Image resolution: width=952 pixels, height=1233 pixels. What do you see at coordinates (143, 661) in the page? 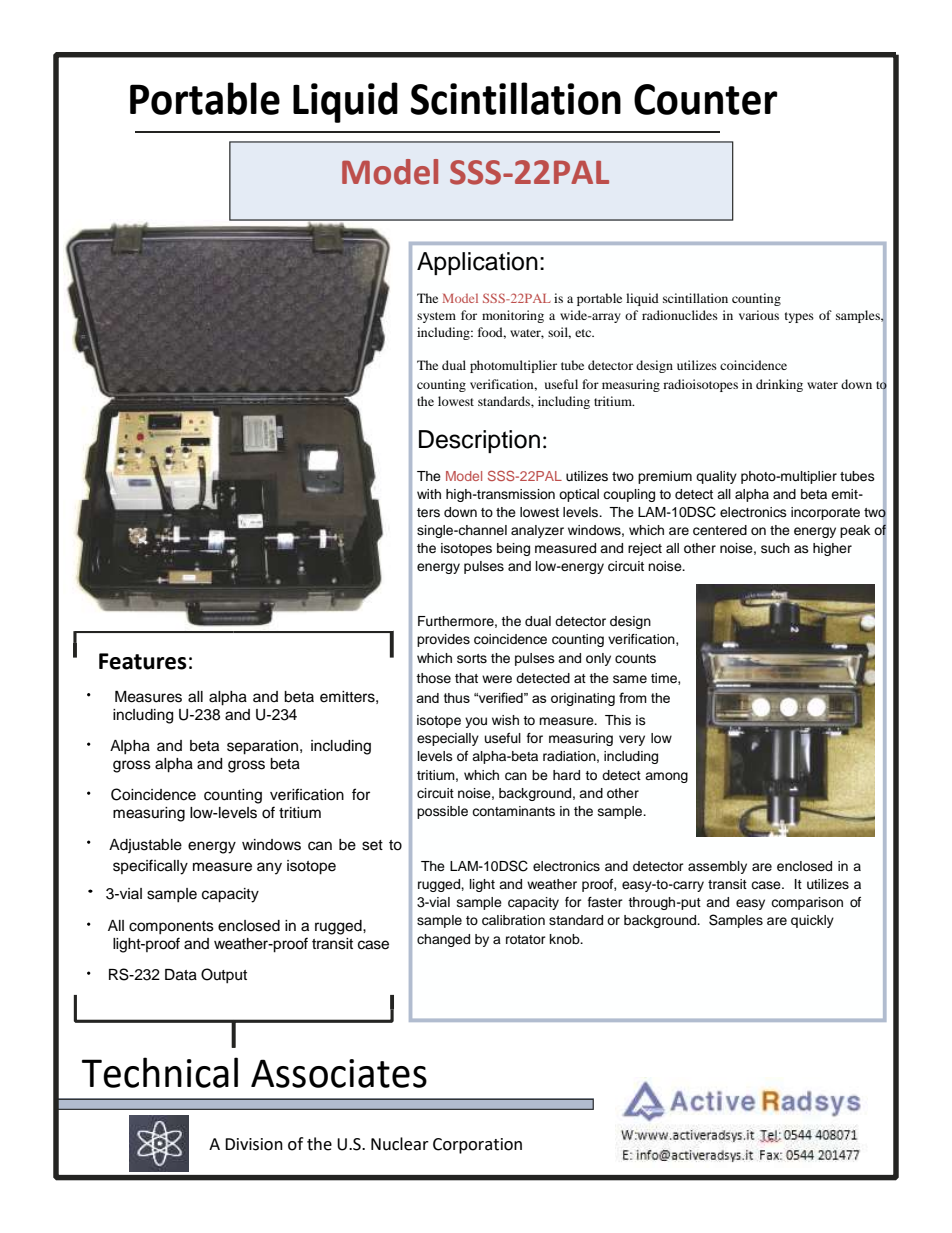
I see `Features` at bounding box center [143, 661].
